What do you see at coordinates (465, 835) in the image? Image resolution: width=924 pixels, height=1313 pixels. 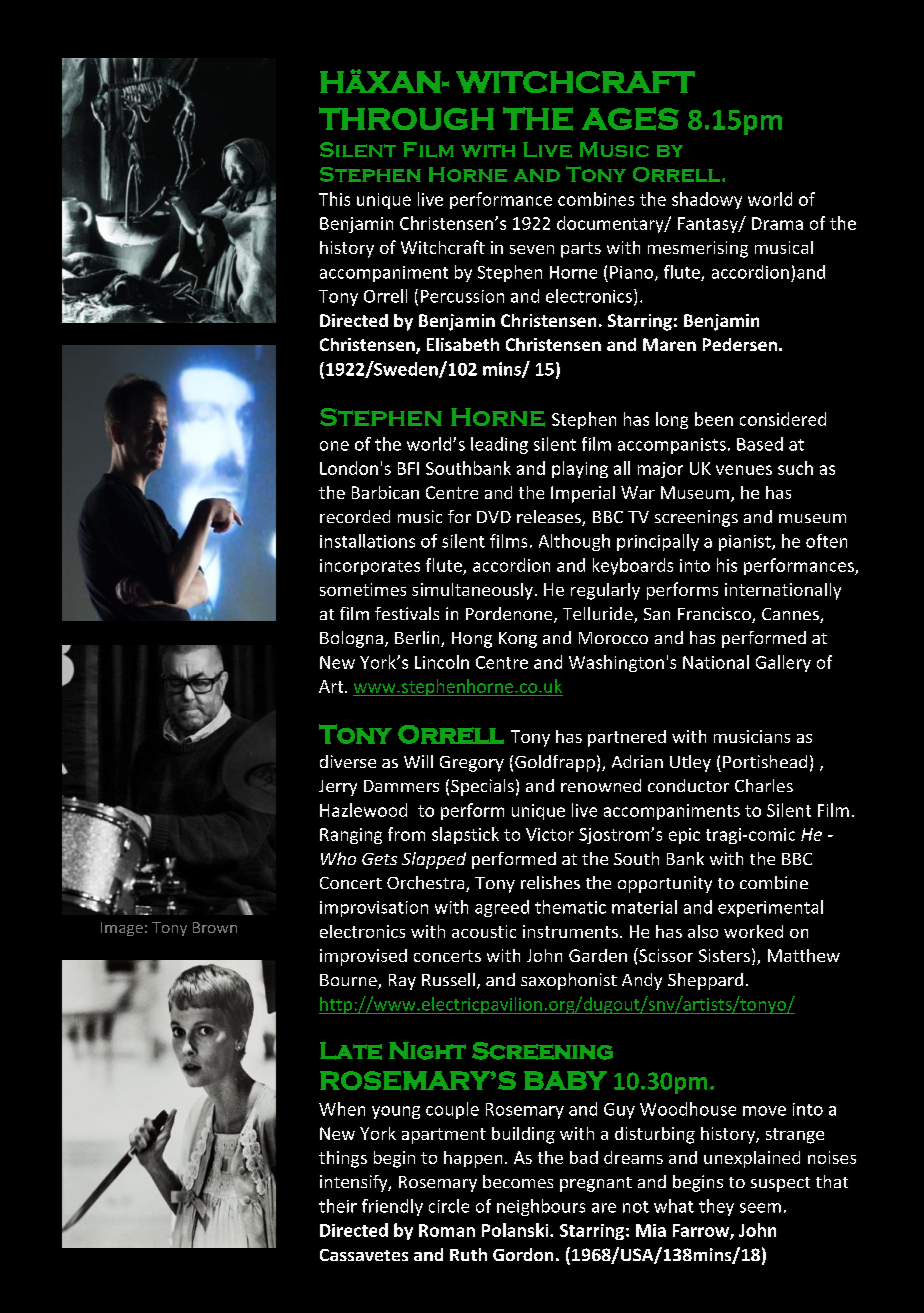 I see `slapstick` at bounding box center [465, 835].
